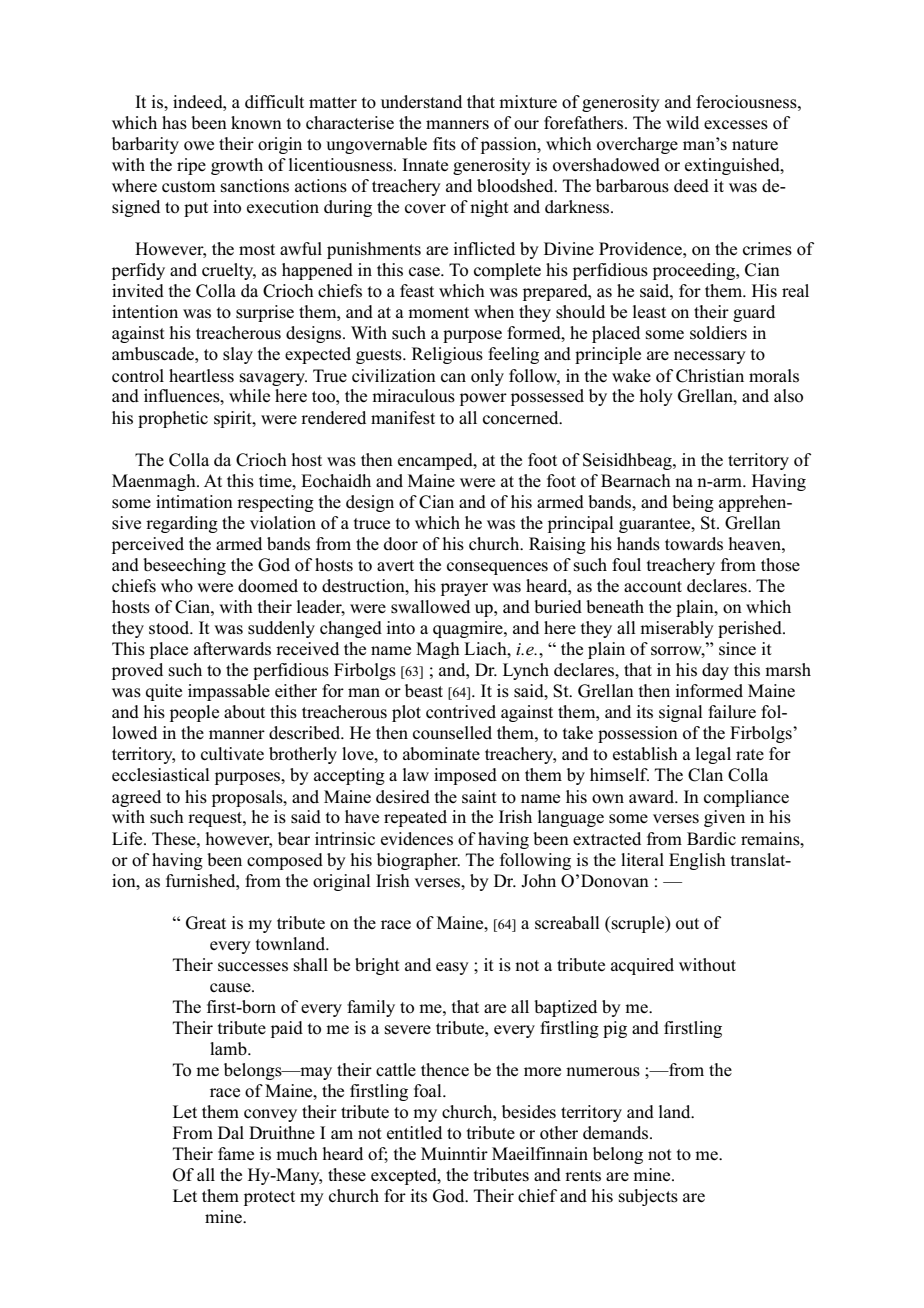 The height and width of the page is (1308, 924). What do you see at coordinates (469, 629) in the page?
I see `quagmire` at bounding box center [469, 629].
